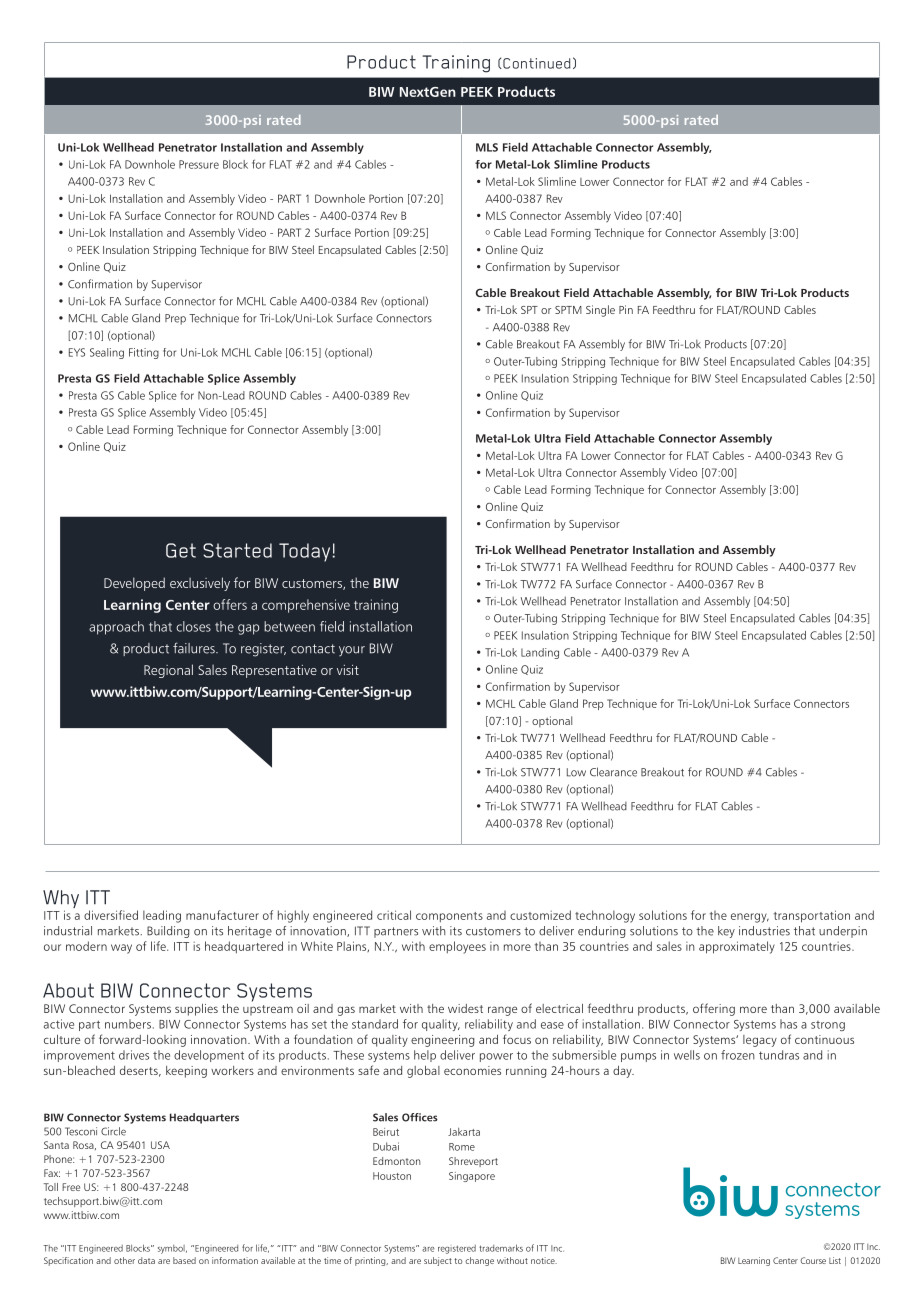 This image has height=1308, width=924. I want to click on Today, so click(304, 552).
